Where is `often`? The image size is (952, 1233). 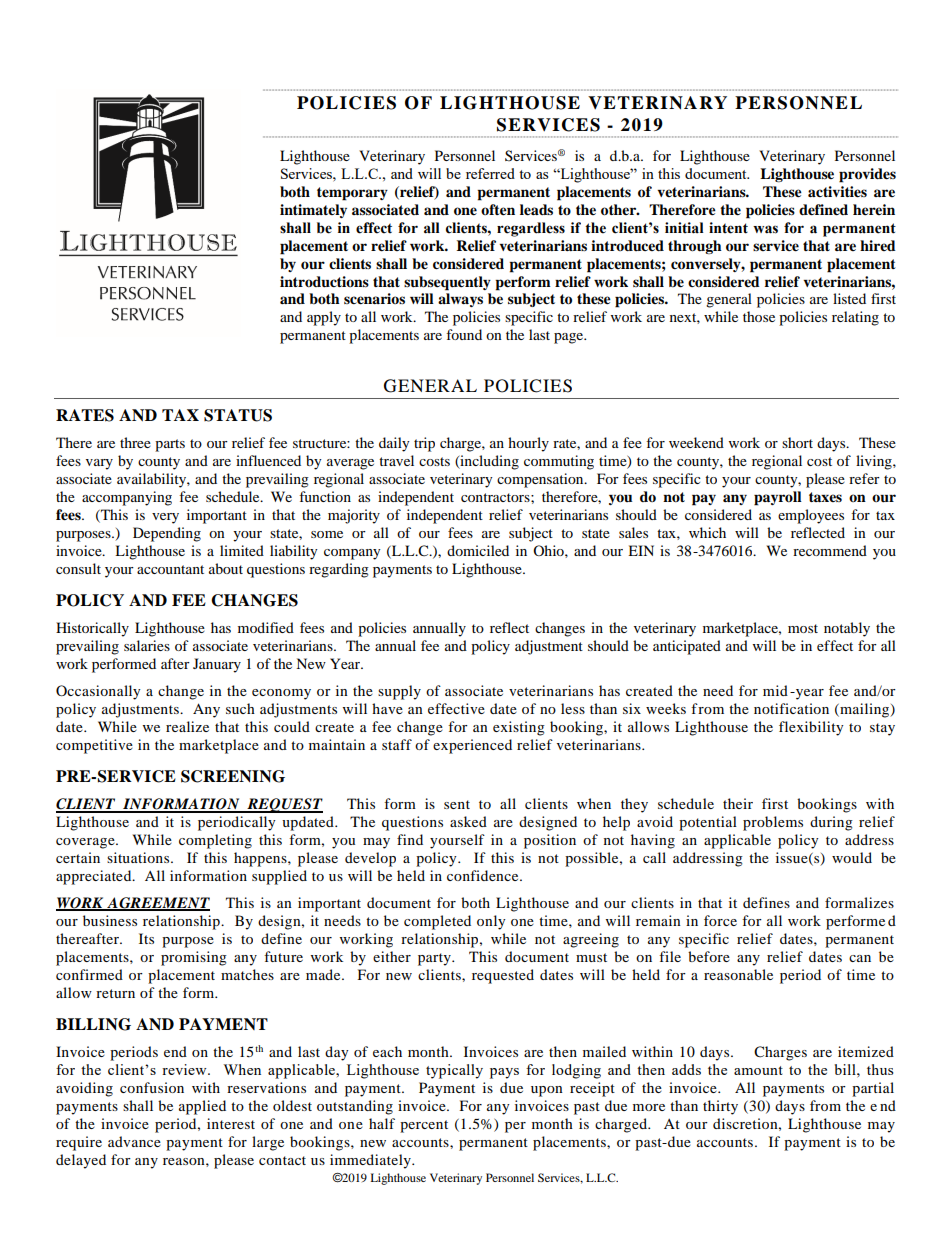
often is located at coordinates (498, 210).
